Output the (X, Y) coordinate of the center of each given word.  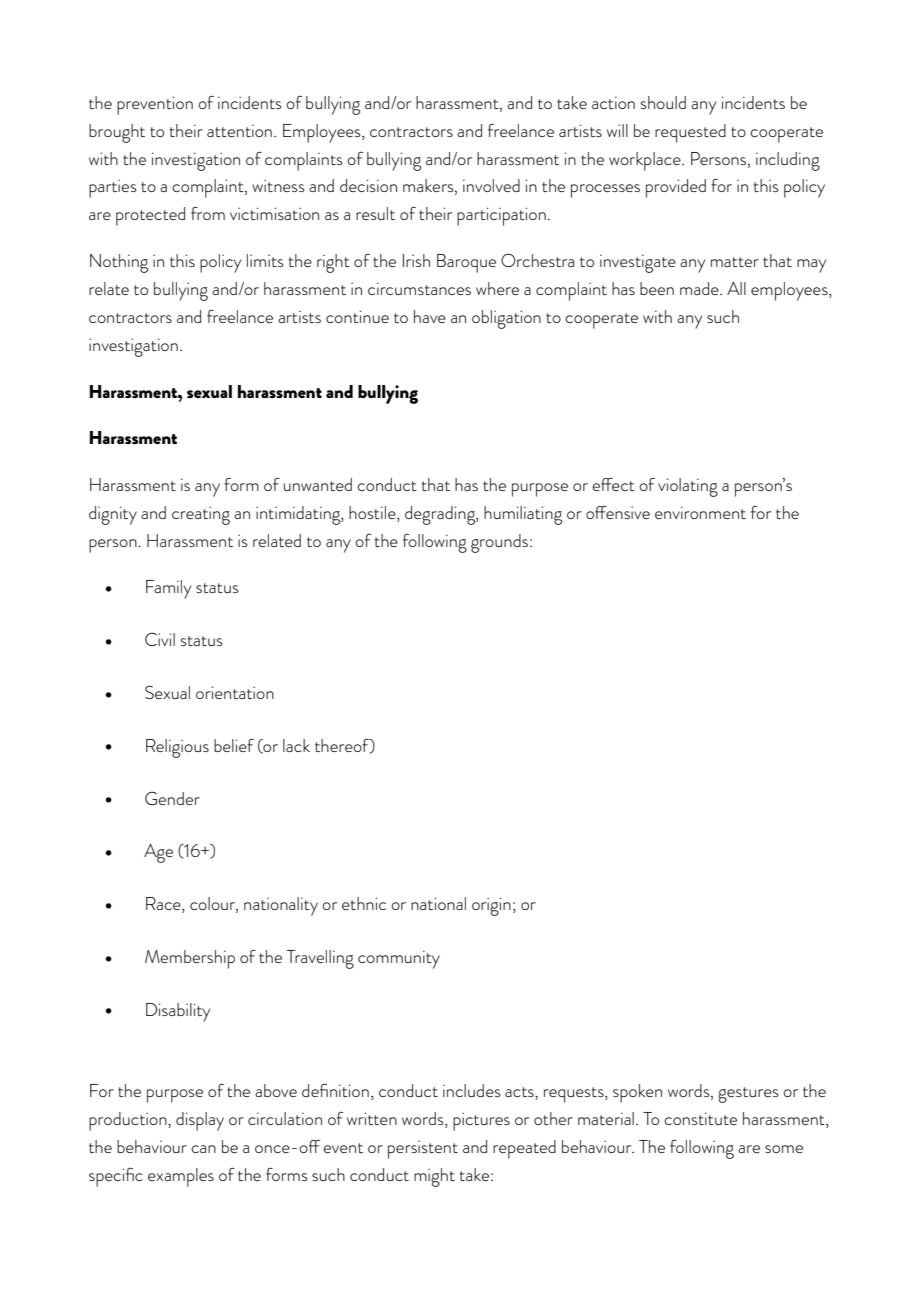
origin (491, 906)
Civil (160, 639)
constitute (700, 1118)
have (430, 316)
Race (164, 905)
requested (690, 133)
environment (700, 512)
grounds (499, 543)
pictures (481, 1121)
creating (201, 515)
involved (491, 185)
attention (239, 130)
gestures (748, 1095)
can (203, 1149)
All (736, 288)
